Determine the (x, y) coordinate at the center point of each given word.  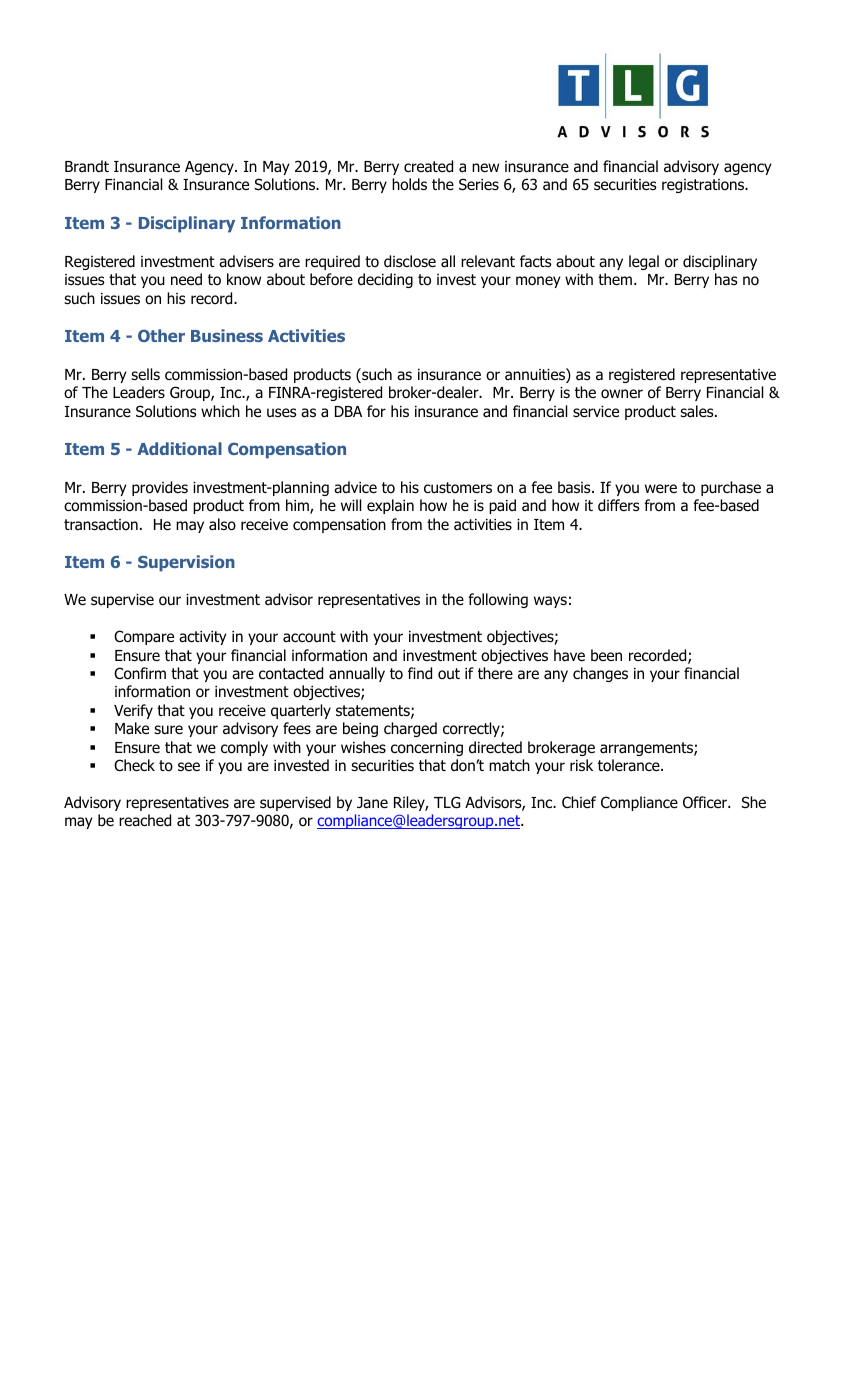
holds (409, 184)
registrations (704, 186)
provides (160, 488)
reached (145, 820)
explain (390, 506)
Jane (372, 803)
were (661, 488)
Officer (706, 802)
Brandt (87, 166)
